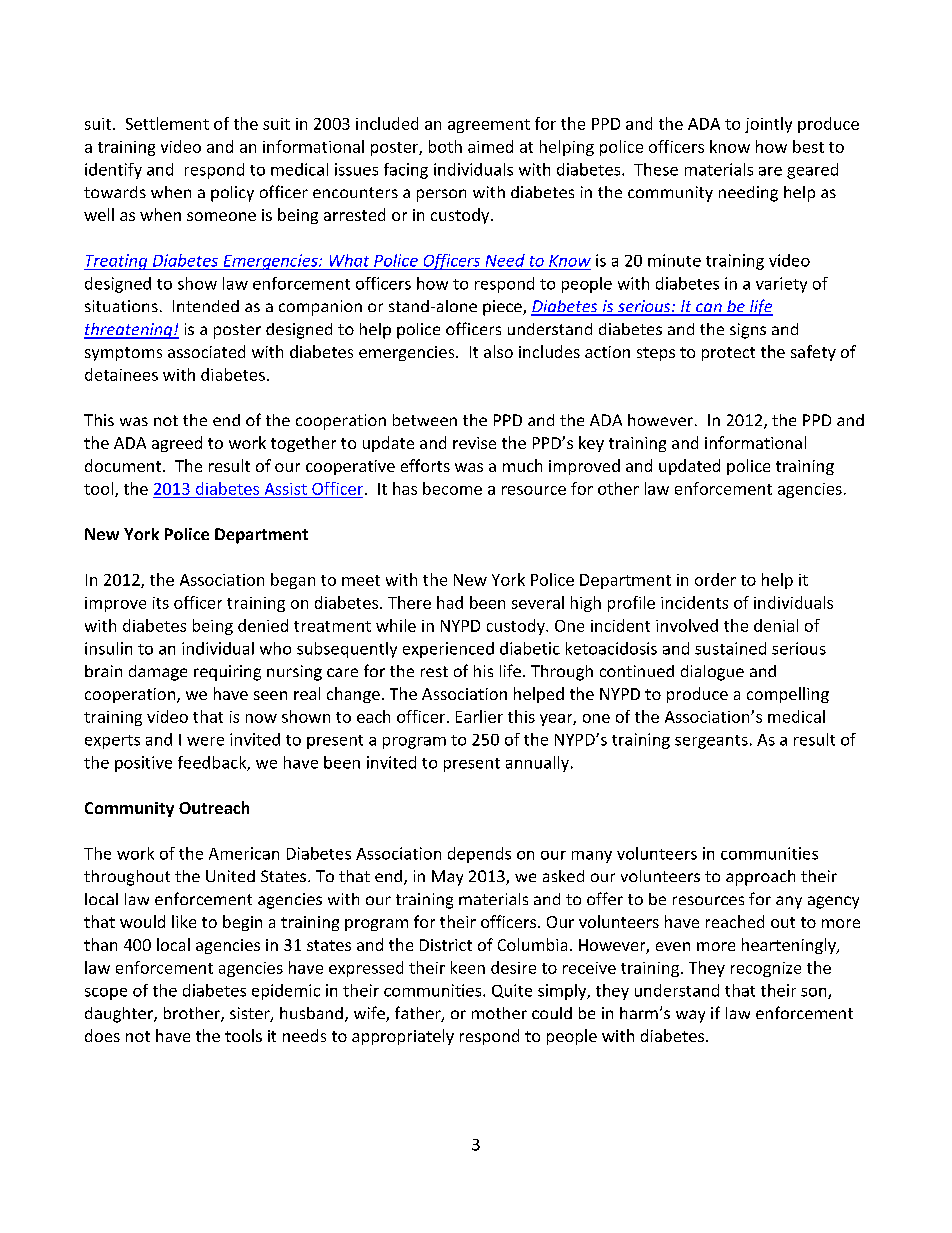 This document has height=1233, width=952. I want to click on Earlier, so click(479, 716).
